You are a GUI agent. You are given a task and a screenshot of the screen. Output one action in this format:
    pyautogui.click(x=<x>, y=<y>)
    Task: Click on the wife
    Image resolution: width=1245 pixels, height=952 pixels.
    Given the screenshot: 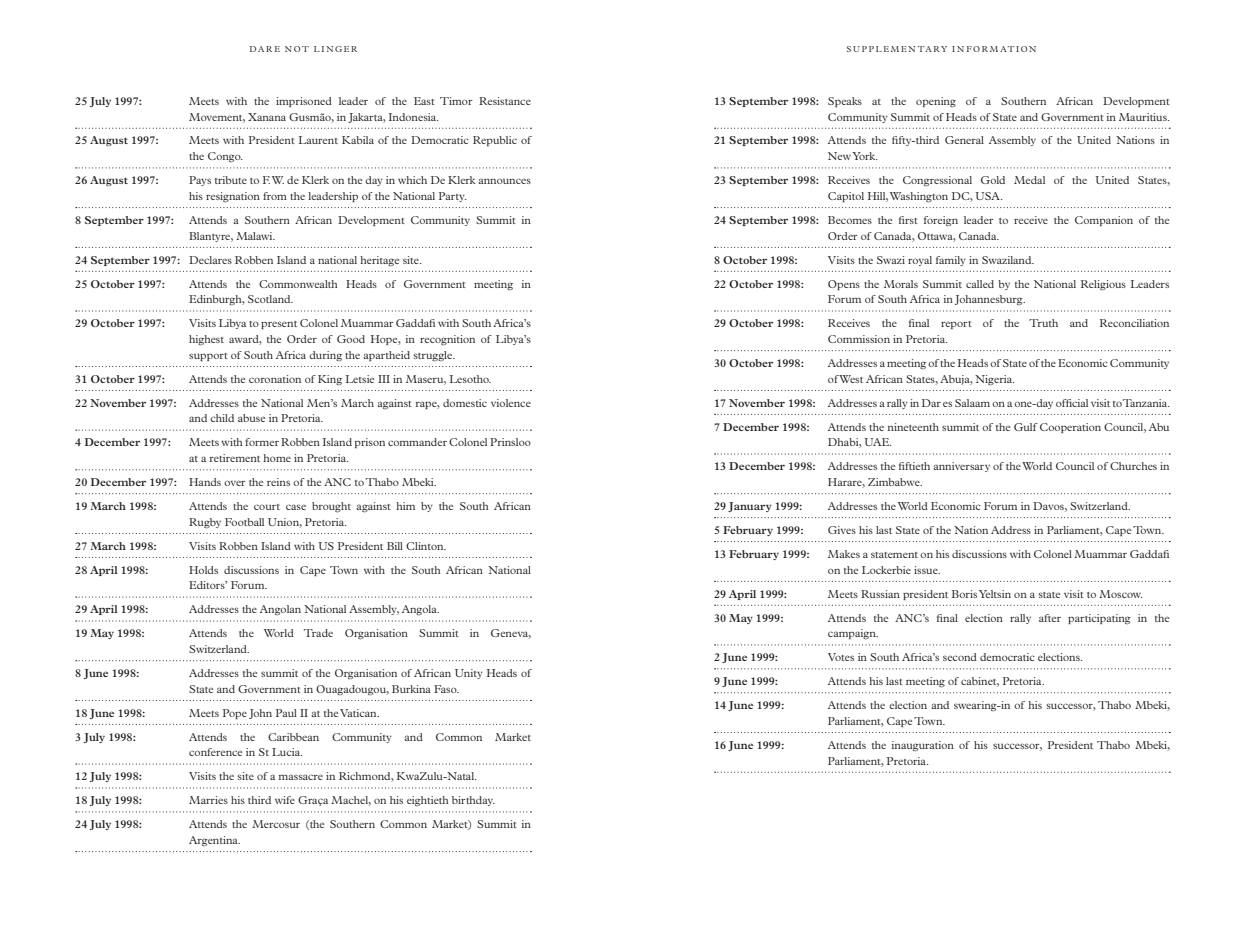 What is the action you would take?
    pyautogui.click(x=285, y=800)
